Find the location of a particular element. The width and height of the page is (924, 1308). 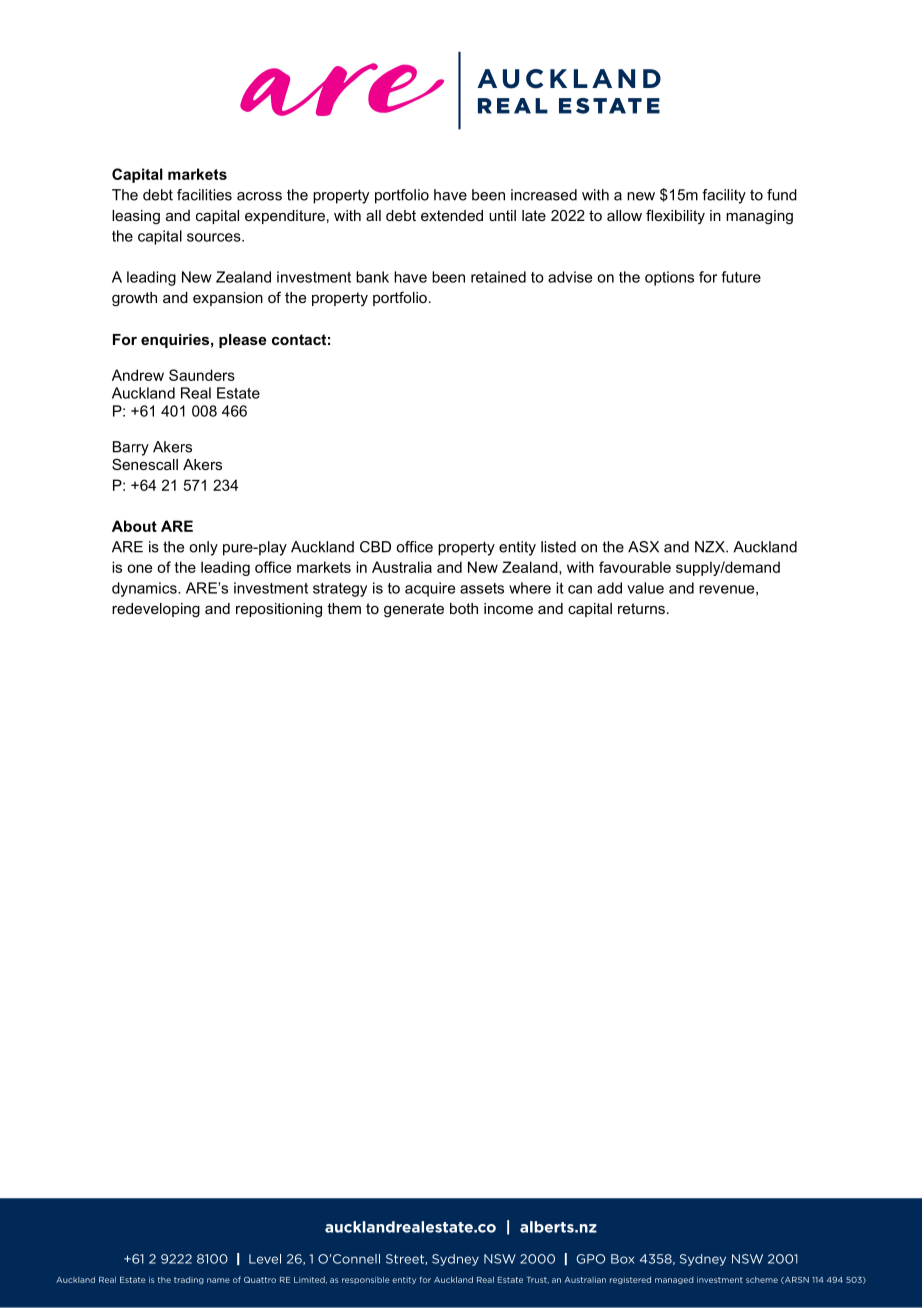

facilities is located at coordinates (204, 195).
